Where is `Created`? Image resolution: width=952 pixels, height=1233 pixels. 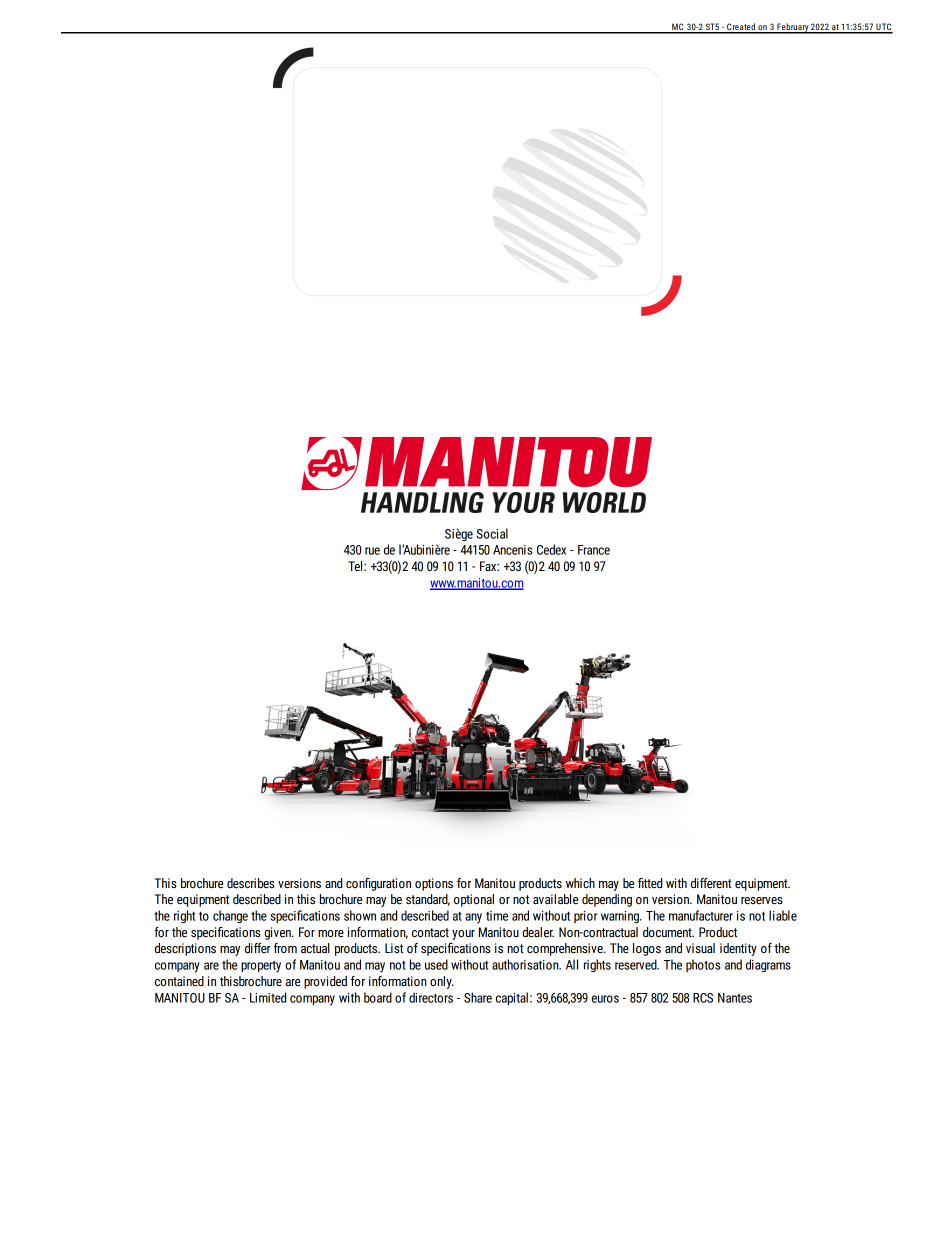 Created is located at coordinates (741, 28).
